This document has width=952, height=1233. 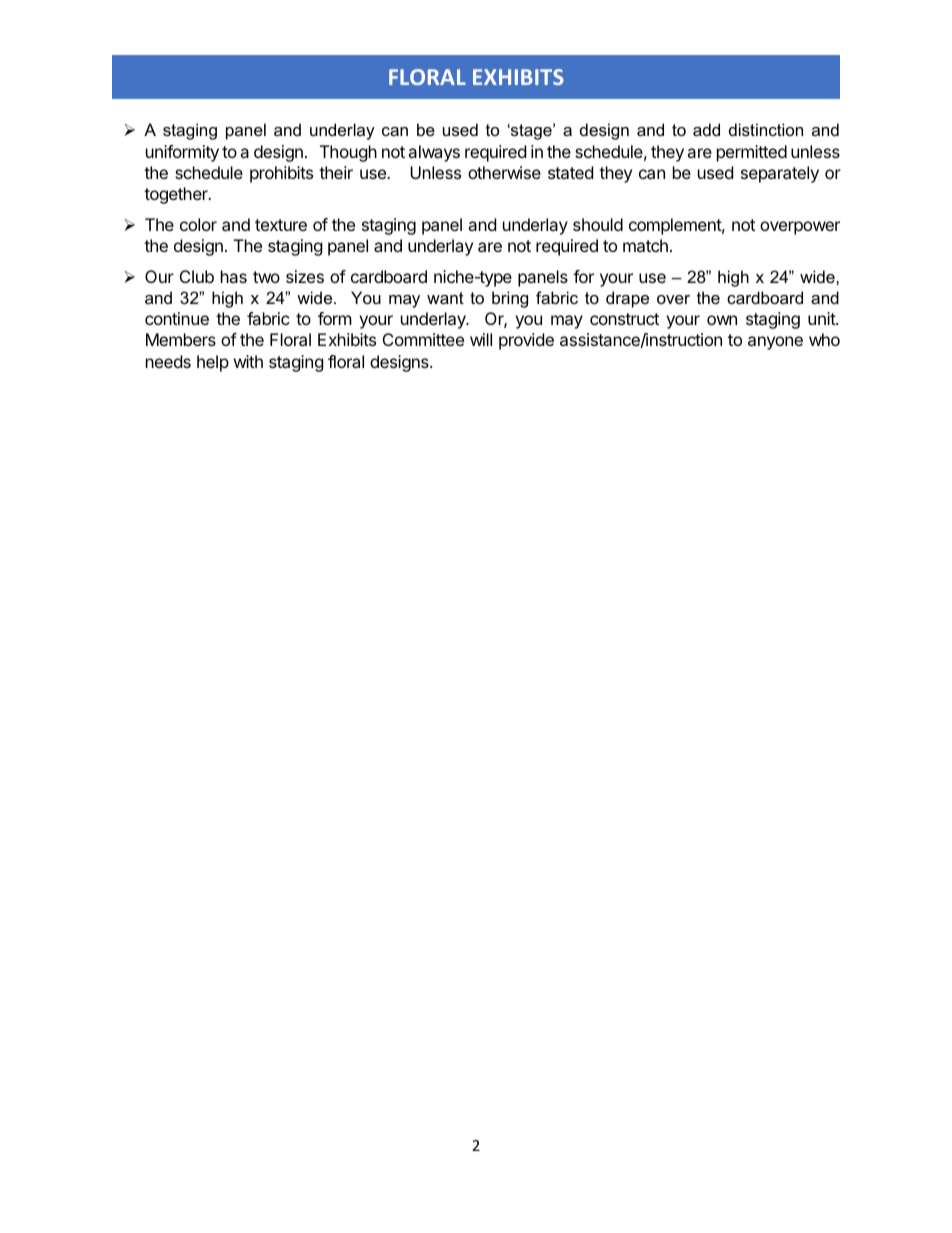 What do you see at coordinates (766, 129) in the document?
I see `distinction` at bounding box center [766, 129].
